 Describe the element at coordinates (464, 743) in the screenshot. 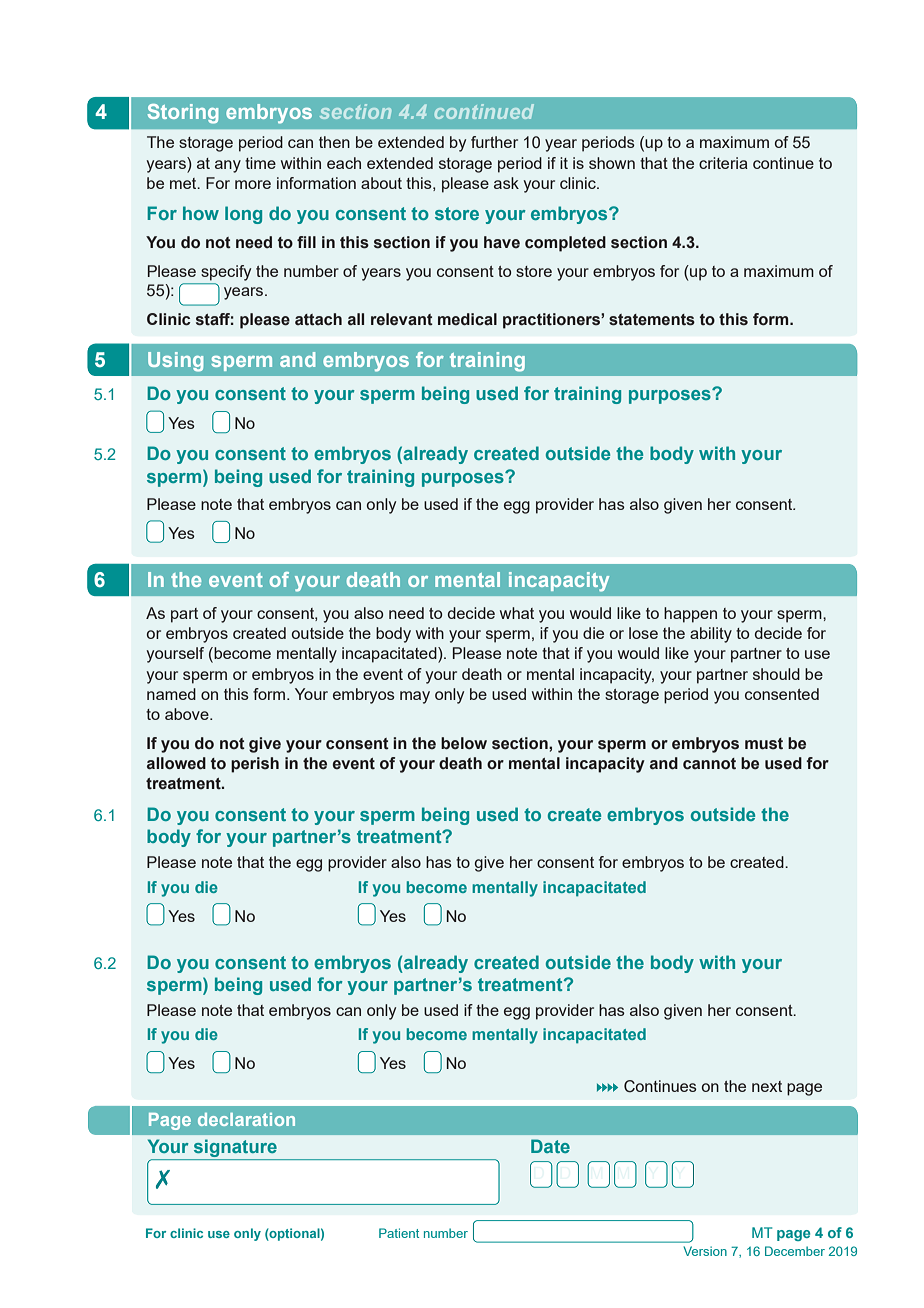

I see `below` at that location.
